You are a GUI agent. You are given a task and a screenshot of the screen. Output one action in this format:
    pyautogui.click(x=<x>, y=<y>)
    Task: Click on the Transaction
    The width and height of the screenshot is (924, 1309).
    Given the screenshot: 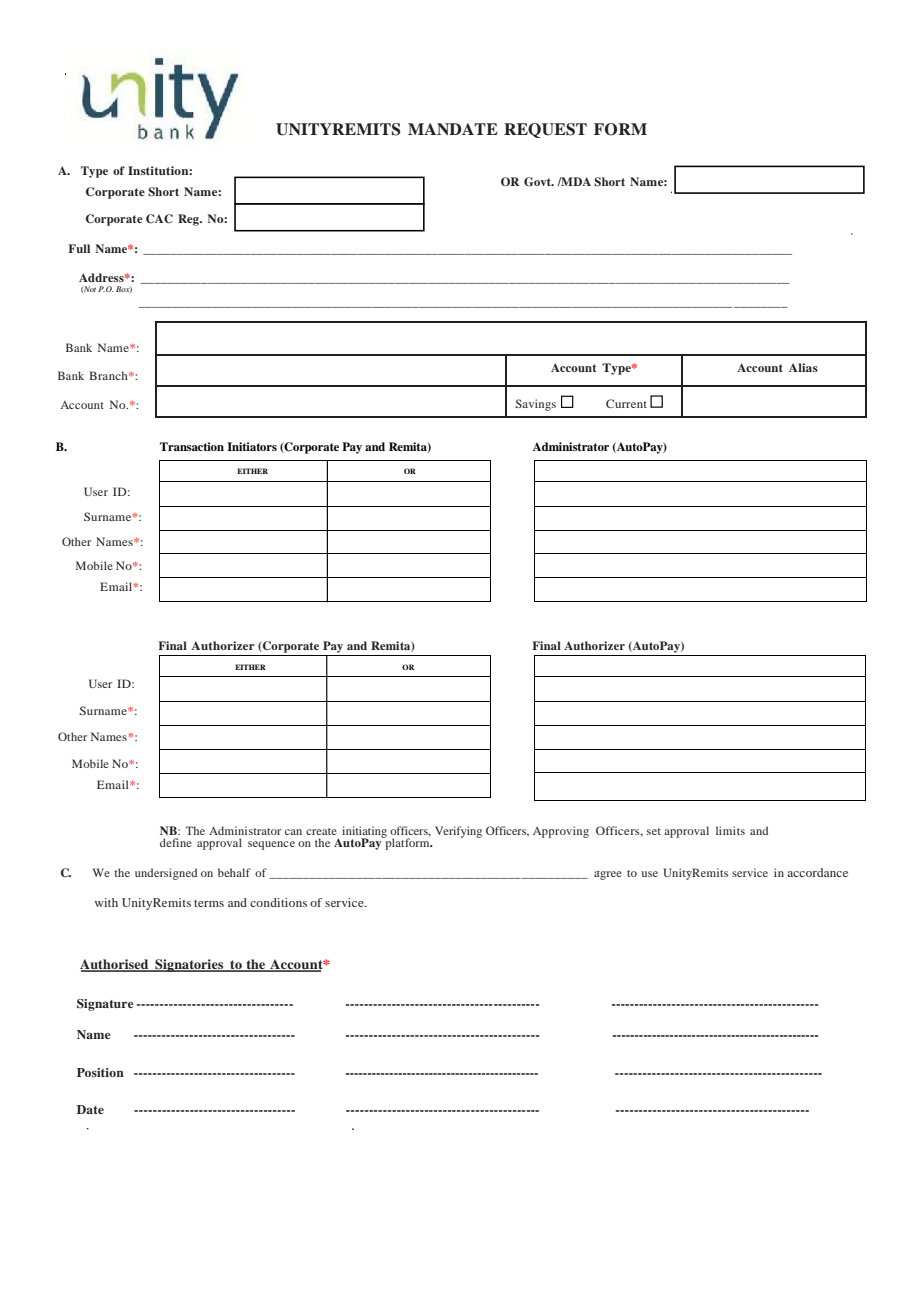 What is the action you would take?
    pyautogui.click(x=192, y=446)
